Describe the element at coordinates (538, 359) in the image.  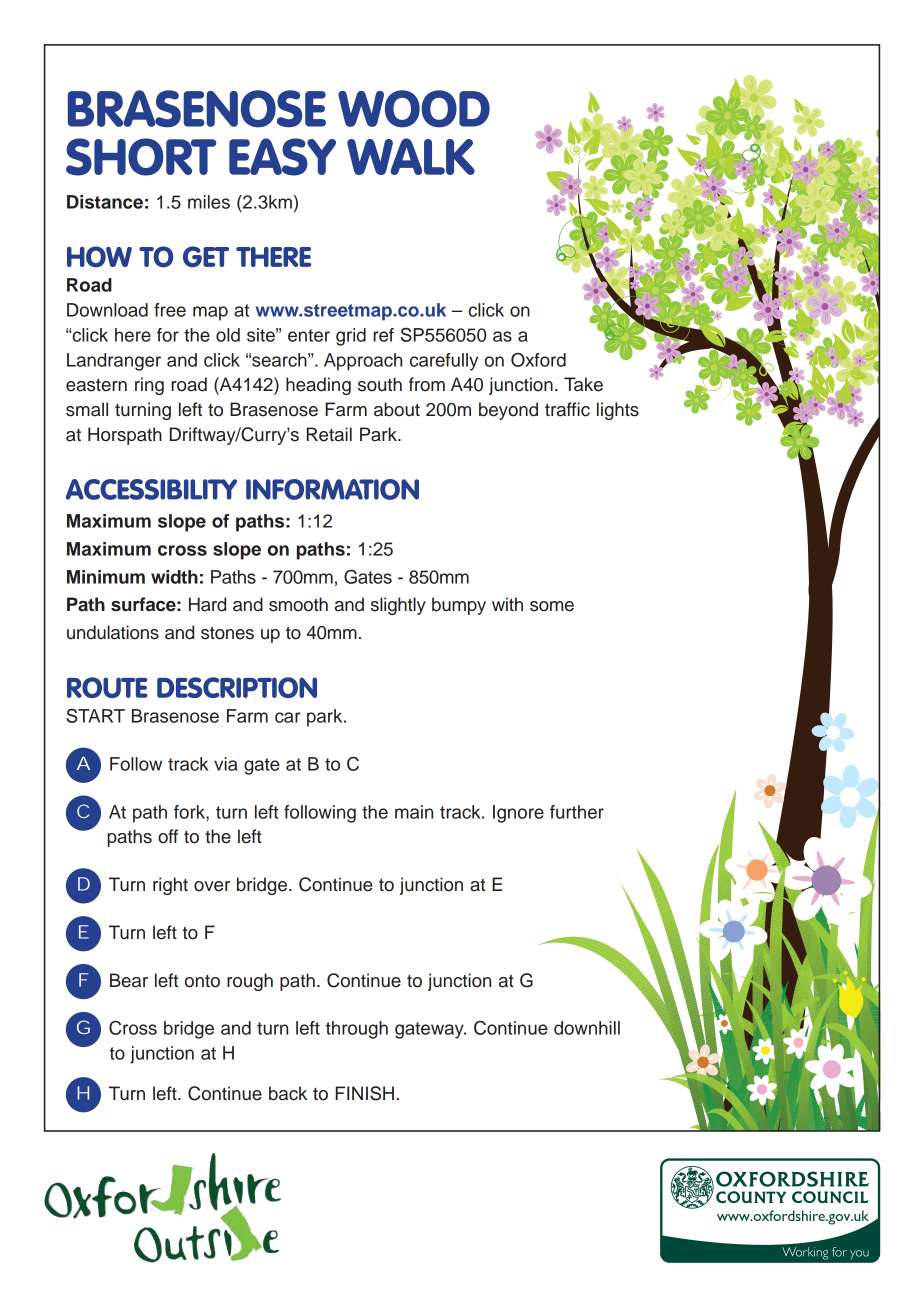
I see `Oxford` at that location.
